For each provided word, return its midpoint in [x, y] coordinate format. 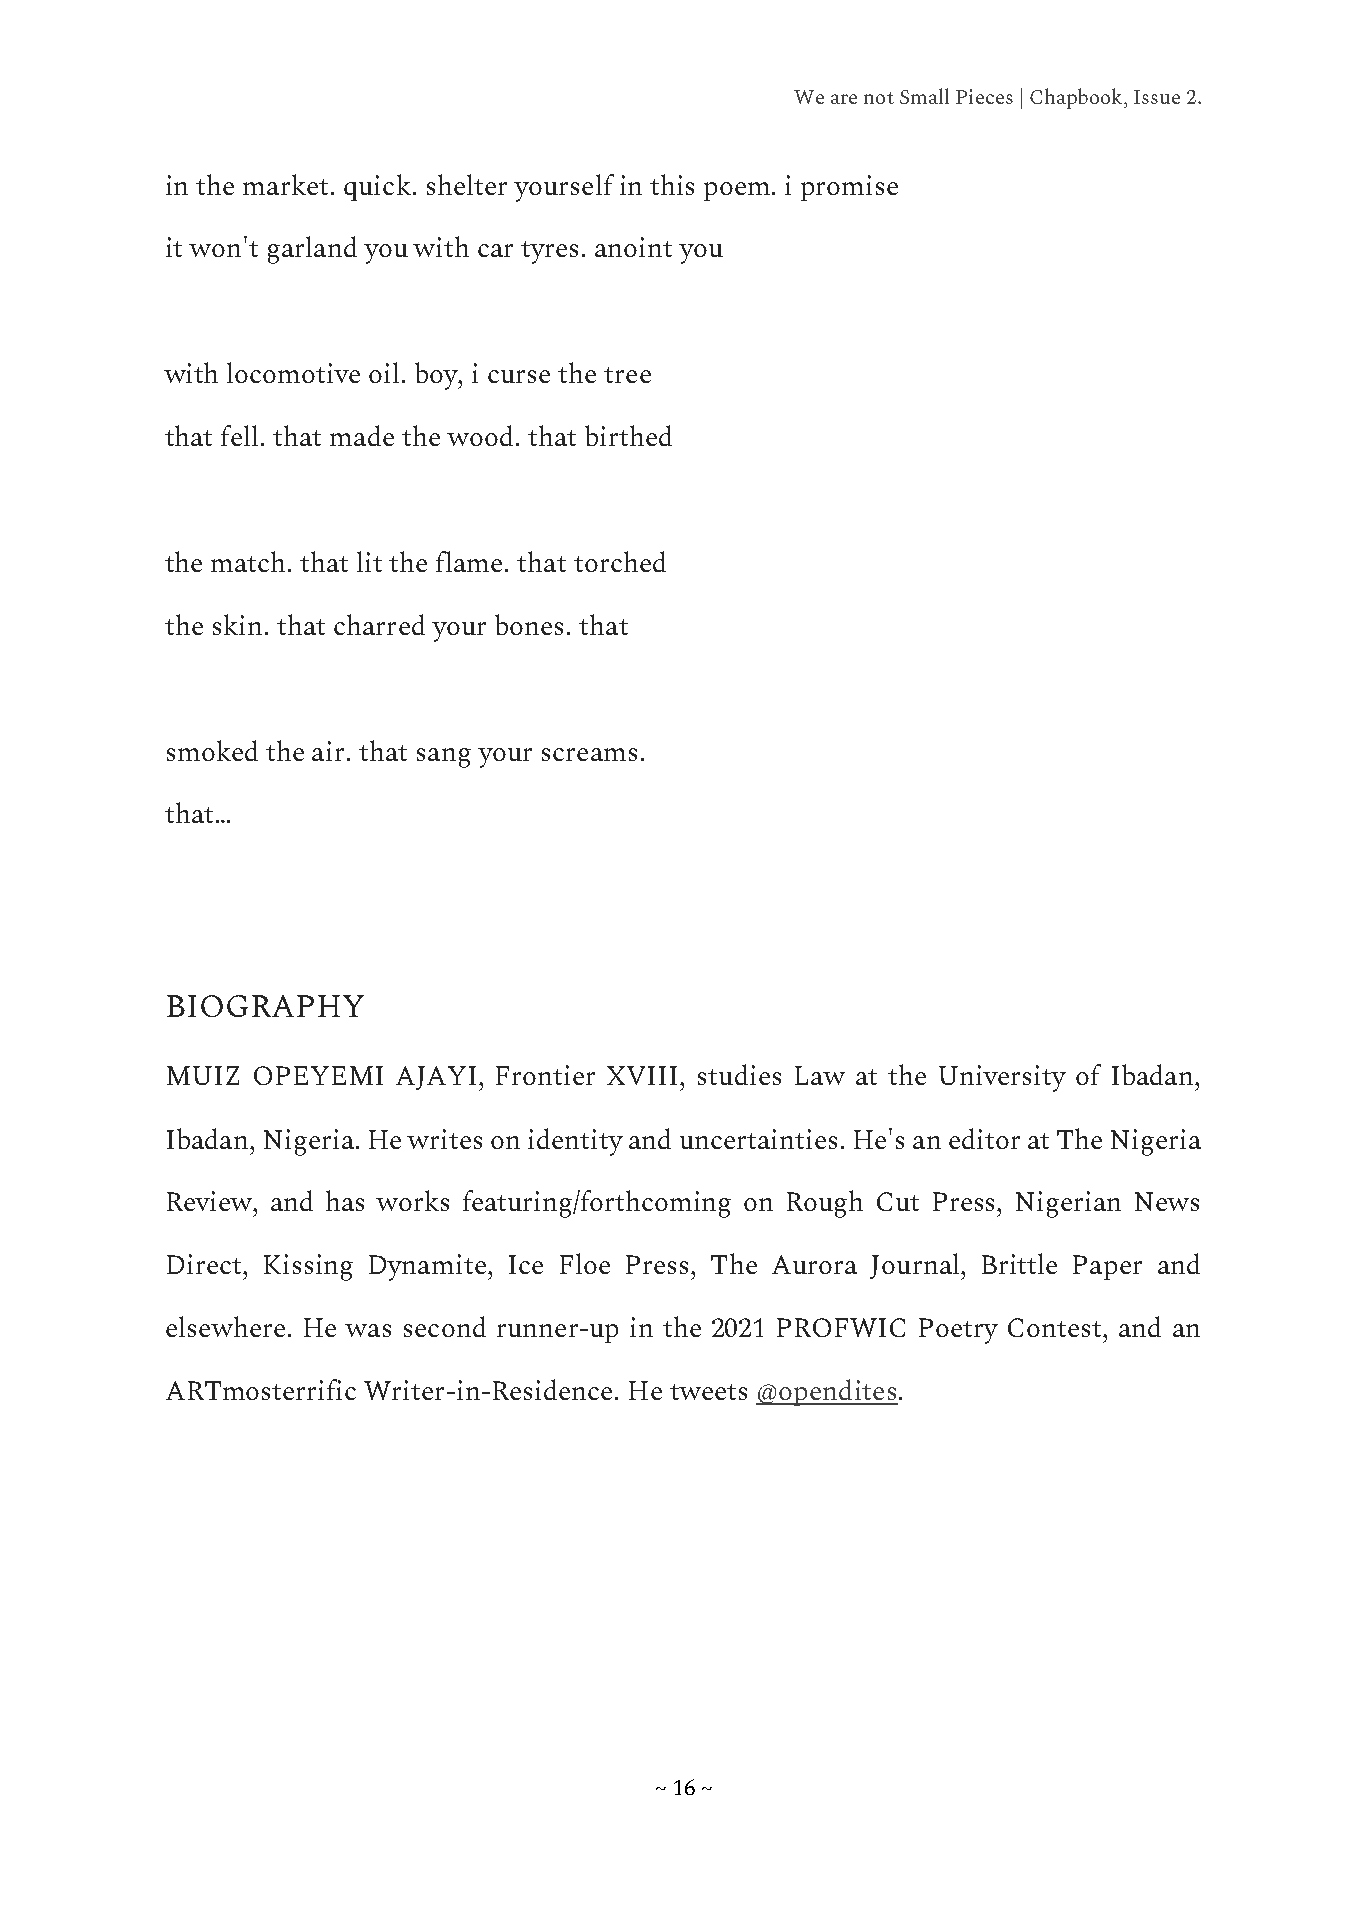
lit [369, 561]
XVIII [642, 1075]
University [1002, 1078]
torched [620, 561]
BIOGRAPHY [265, 1006]
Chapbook [1077, 98]
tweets [708, 1392]
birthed [628, 435]
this [672, 184]
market [285, 184]
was [368, 1330]
